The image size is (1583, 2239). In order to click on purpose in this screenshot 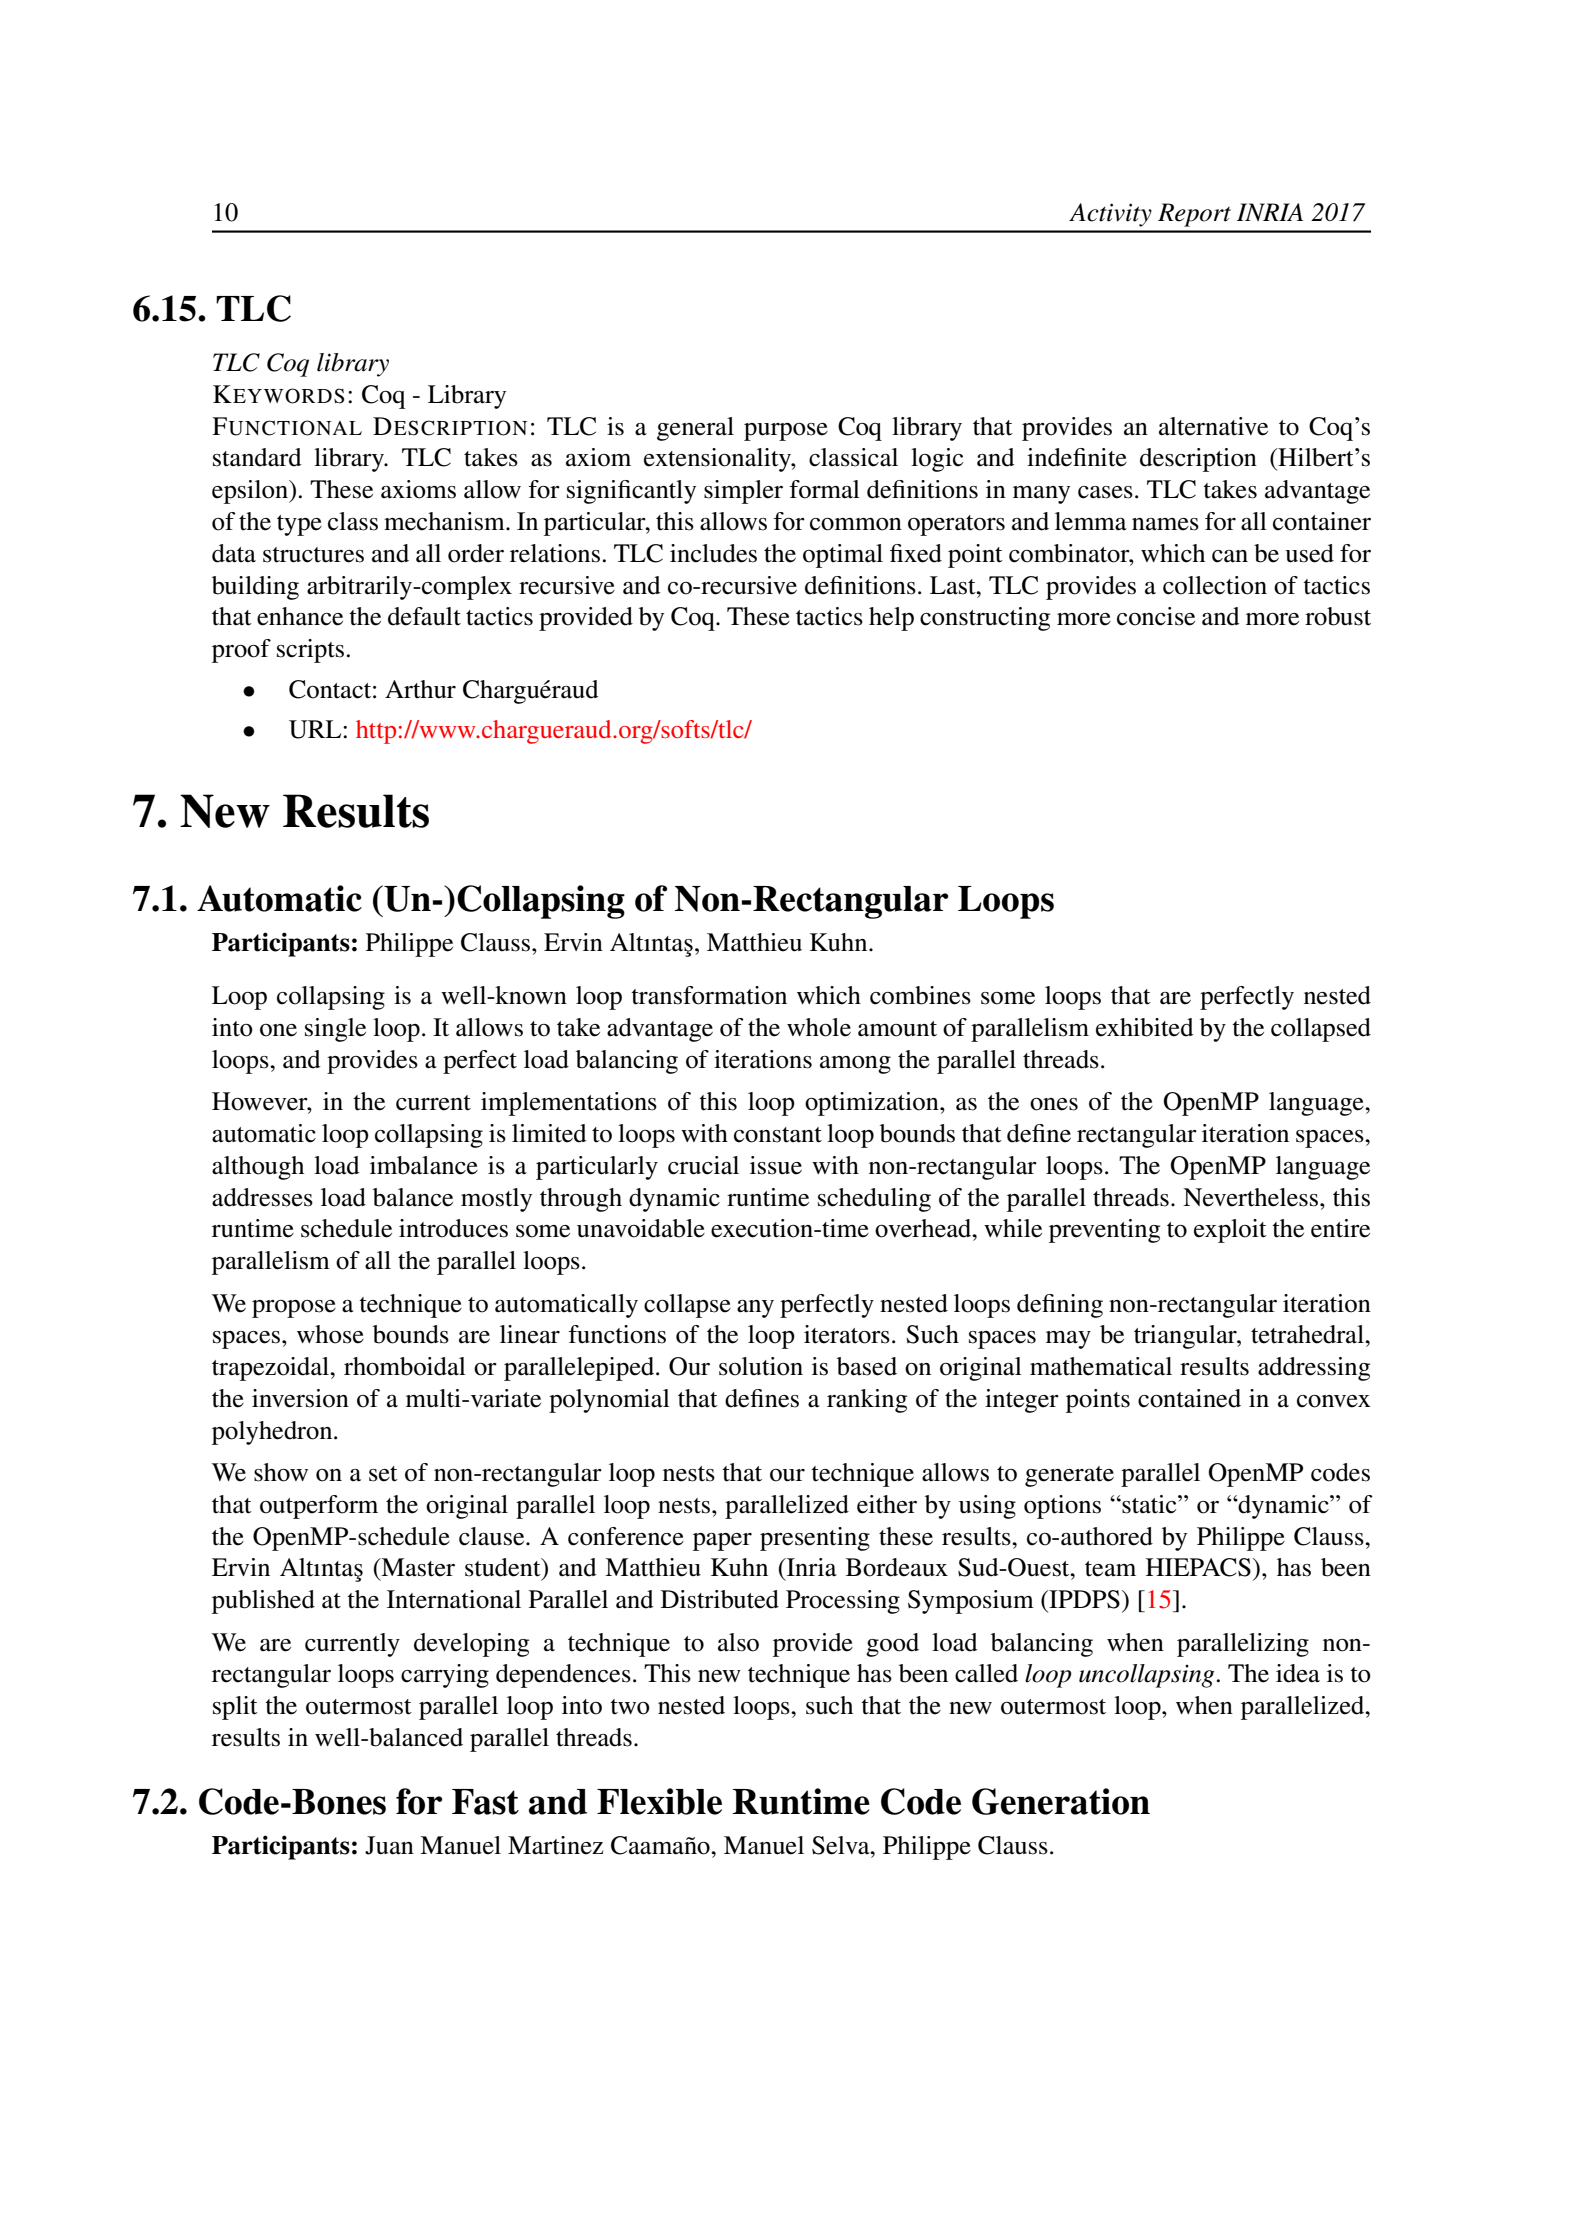, I will do `click(786, 432)`.
